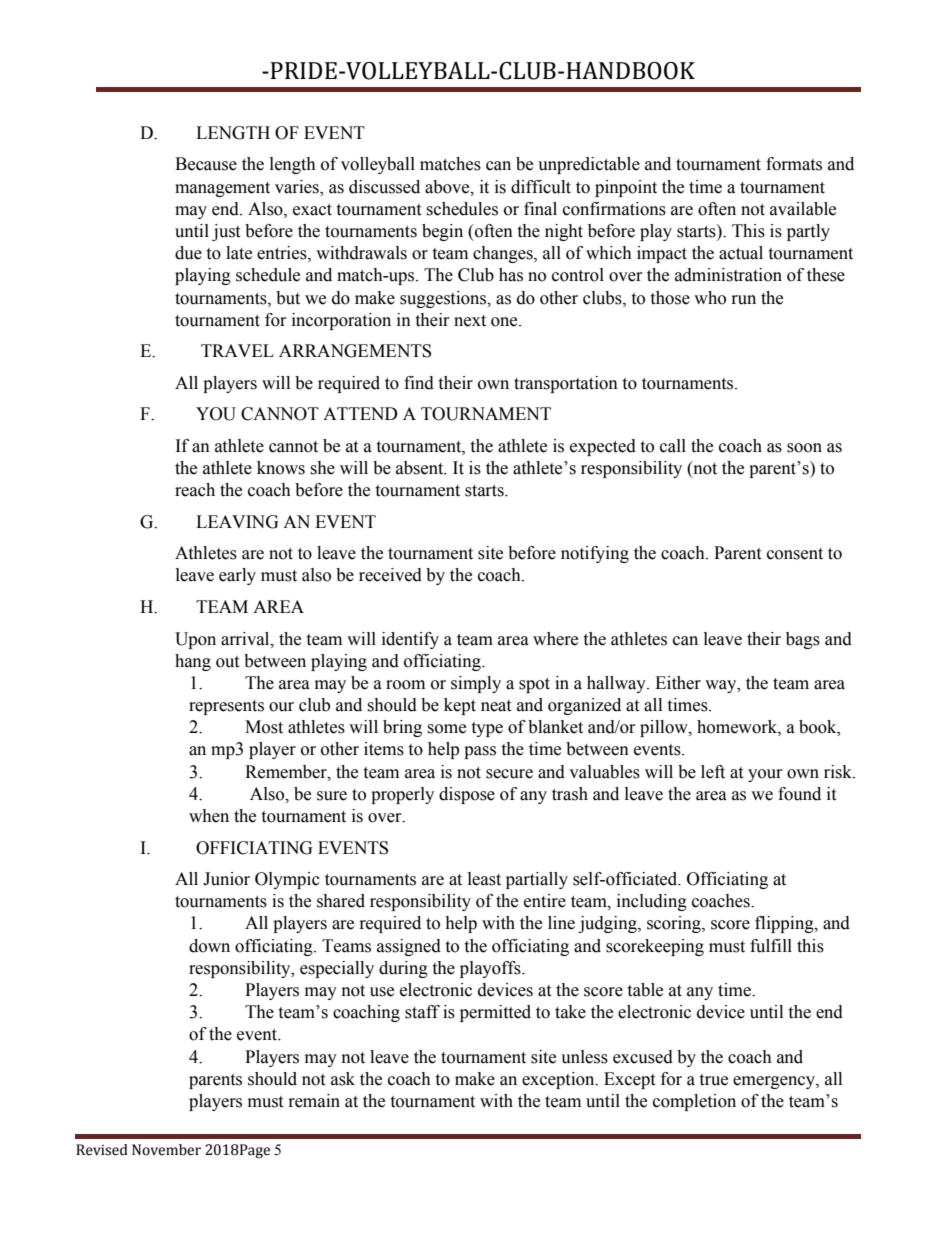  What do you see at coordinates (421, 468) in the screenshot?
I see `absent` at bounding box center [421, 468].
